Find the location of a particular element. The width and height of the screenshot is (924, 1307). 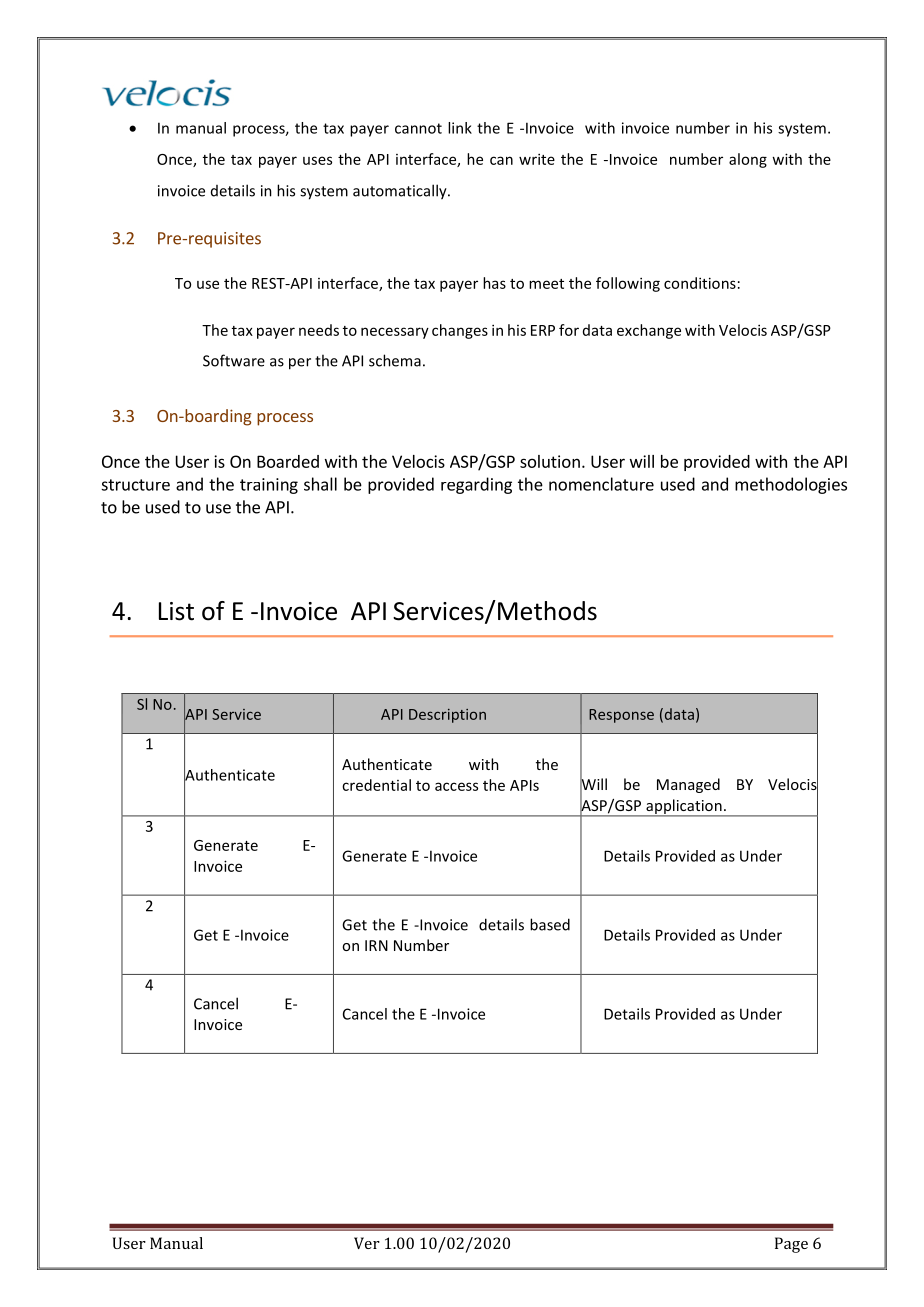

along is located at coordinates (748, 160).
